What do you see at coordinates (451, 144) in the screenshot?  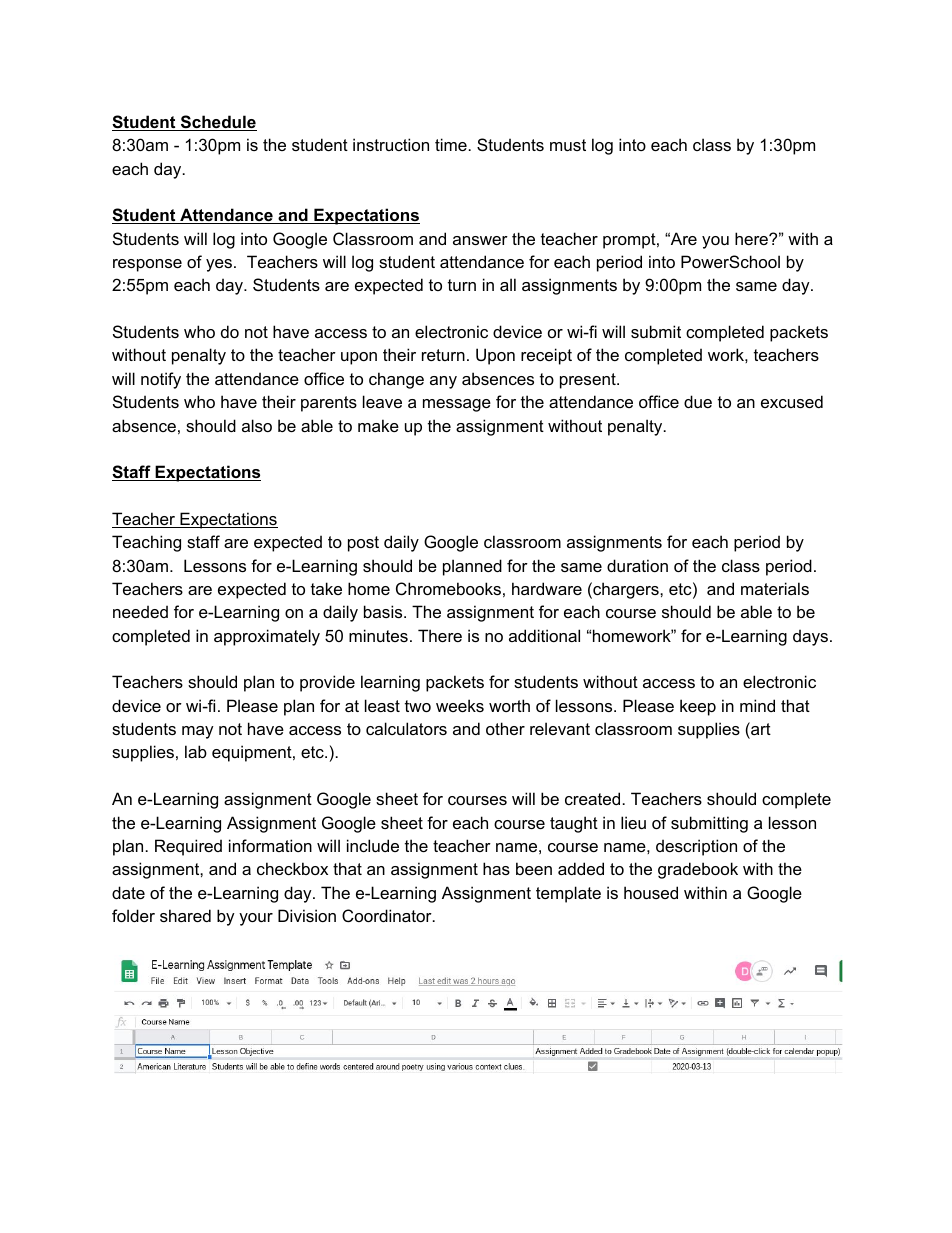 I see `time` at bounding box center [451, 144].
